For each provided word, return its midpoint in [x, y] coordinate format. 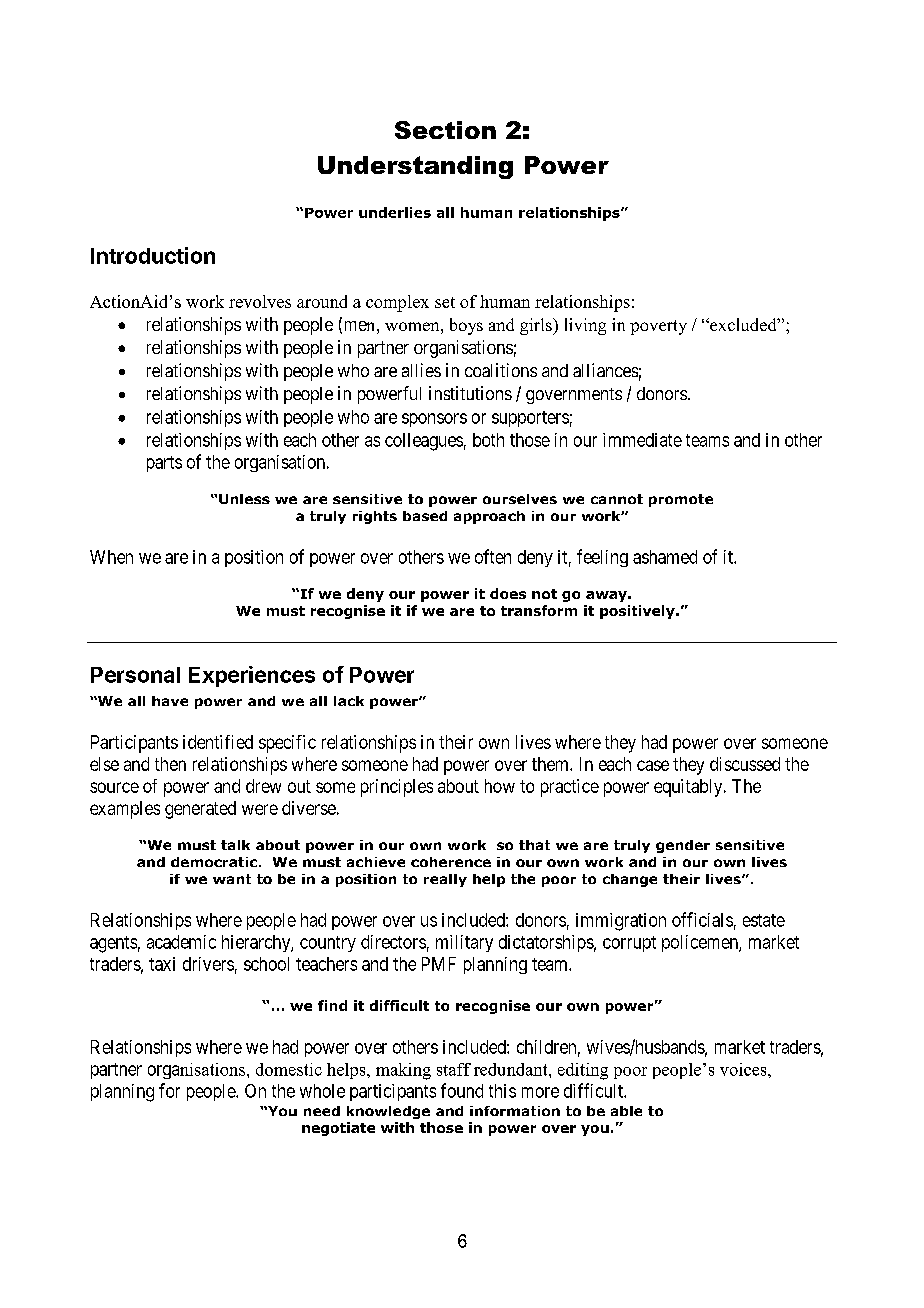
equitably [689, 788]
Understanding [415, 167]
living [585, 326]
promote [681, 500]
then [170, 764]
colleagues [424, 442]
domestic [289, 1069]
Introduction [153, 255]
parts [164, 464]
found [462, 1090]
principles [397, 788]
